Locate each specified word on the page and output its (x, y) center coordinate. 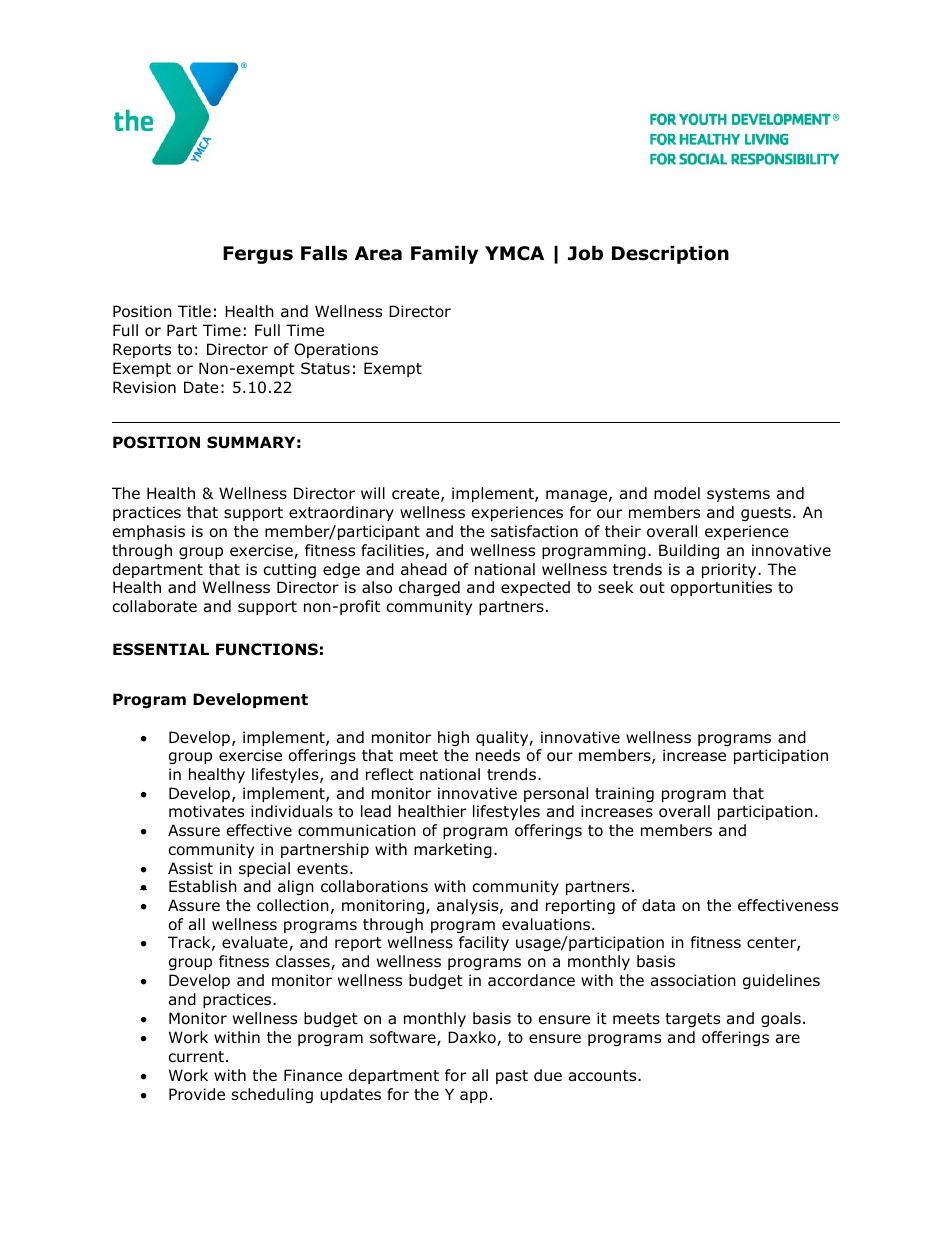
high (453, 738)
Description (670, 254)
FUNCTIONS (267, 649)
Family (444, 254)
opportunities (721, 588)
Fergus (258, 255)
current (196, 1057)
